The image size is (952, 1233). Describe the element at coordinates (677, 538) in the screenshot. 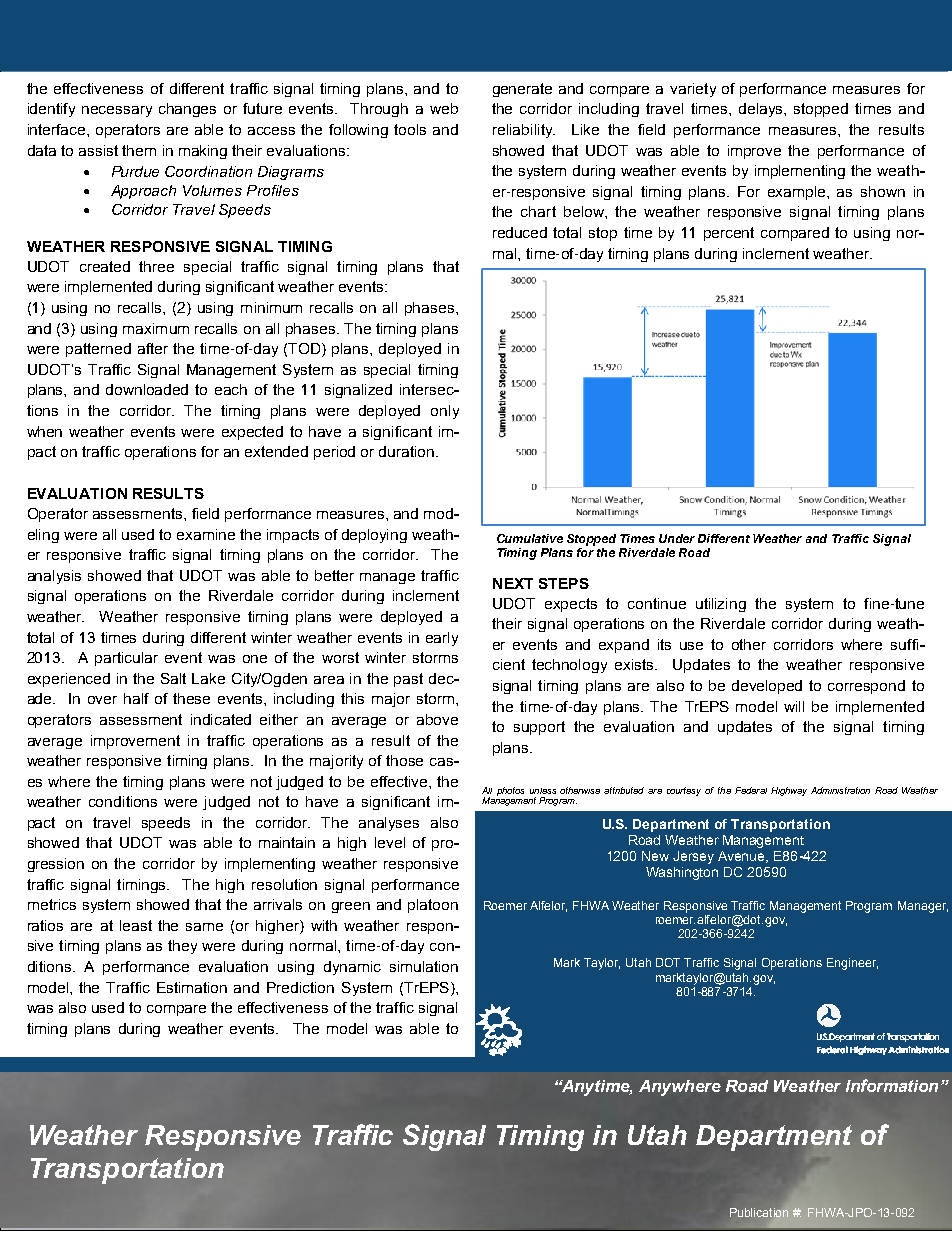

I see `Under` at that location.
